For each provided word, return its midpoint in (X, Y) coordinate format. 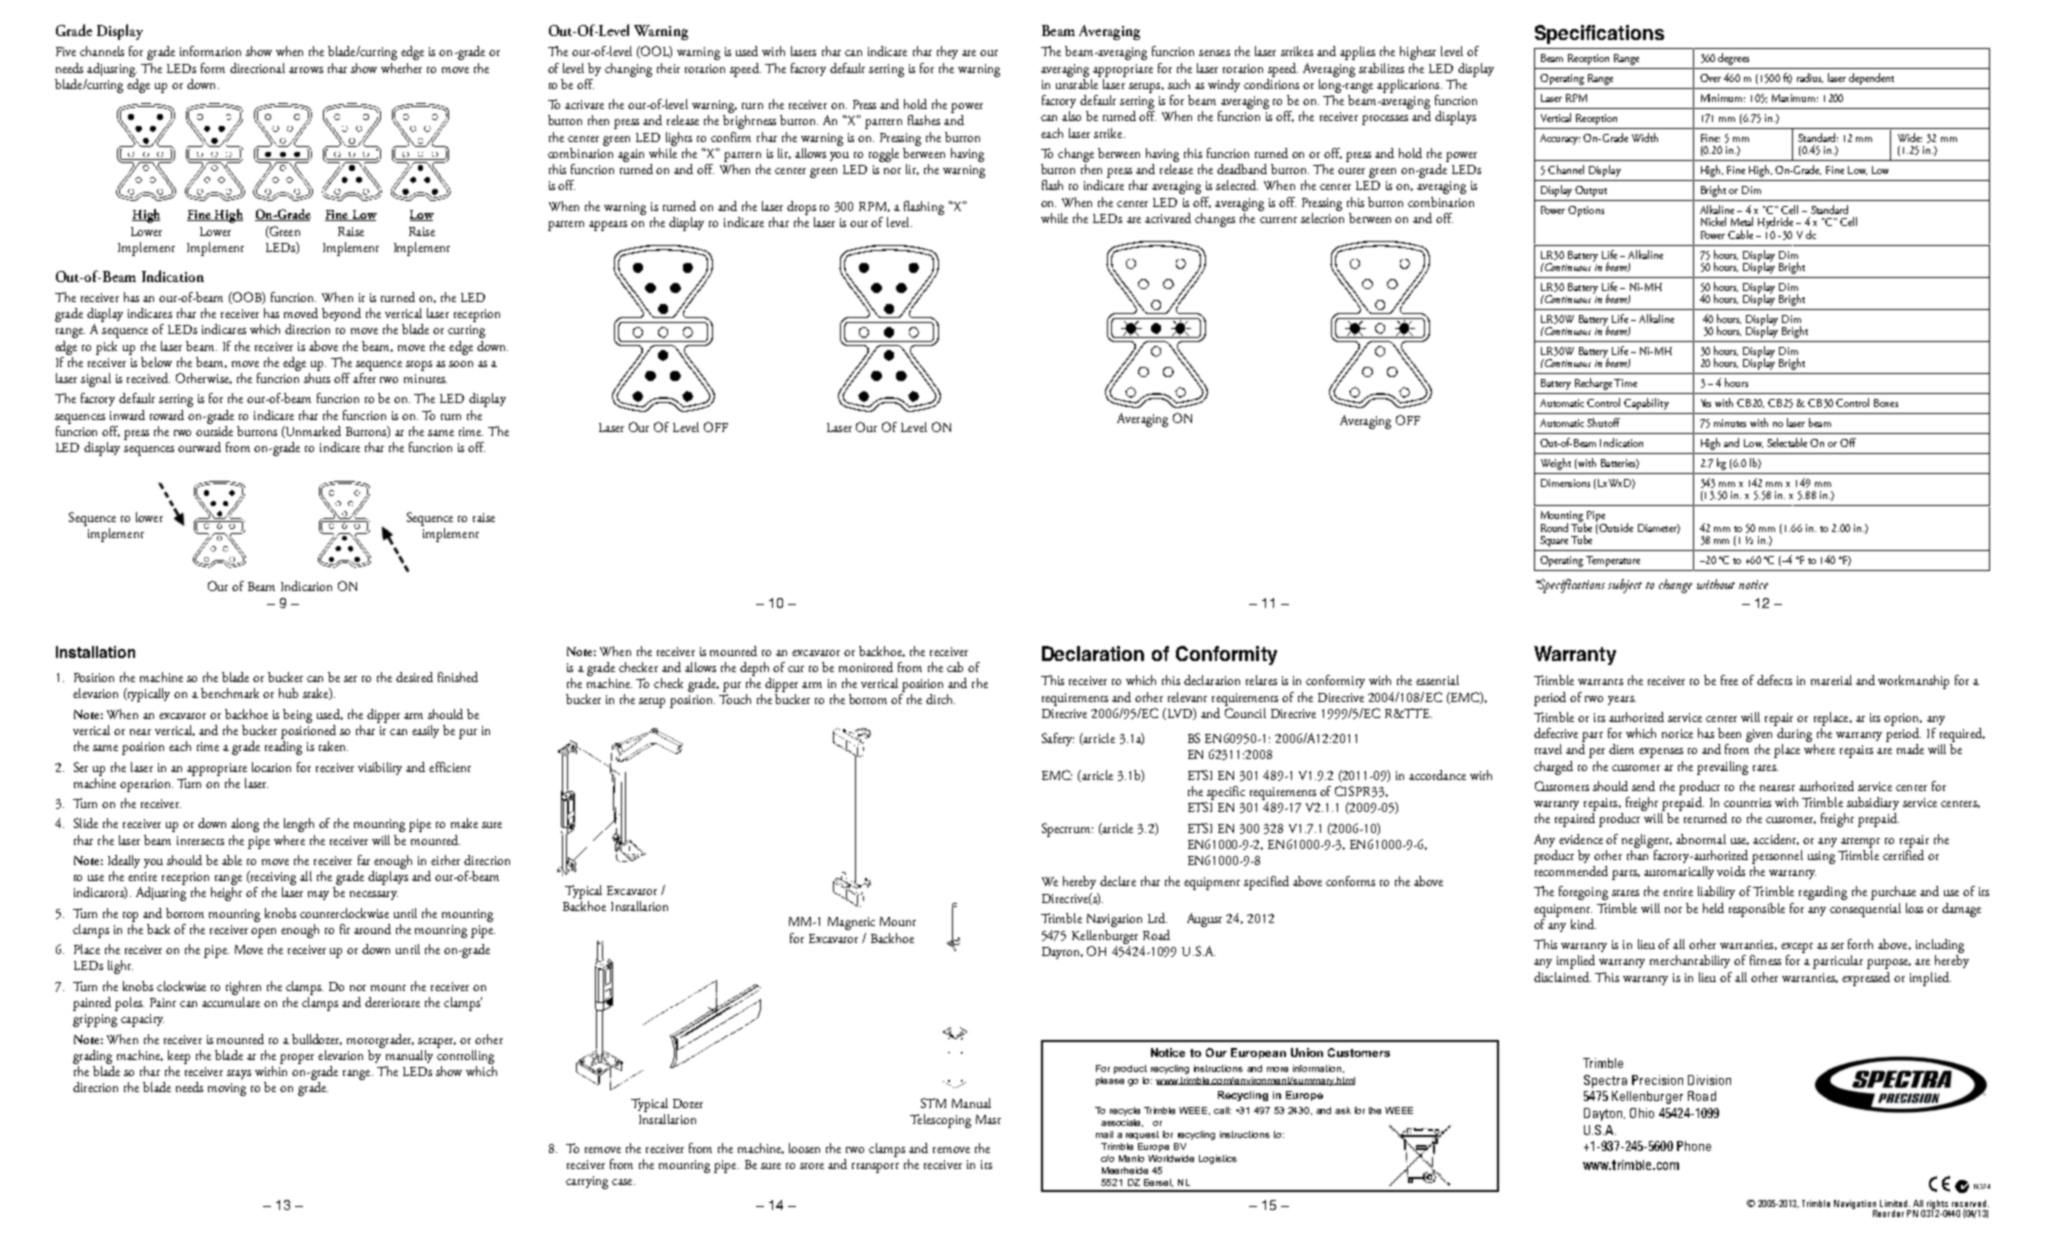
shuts (317, 378)
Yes (1706, 403)
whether (401, 68)
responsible (1757, 910)
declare (1118, 881)
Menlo (1131, 1158)
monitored (866, 667)
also (1071, 116)
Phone (1694, 1146)
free (1729, 680)
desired (414, 677)
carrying (587, 1182)
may (318, 895)
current (1278, 220)
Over (1710, 78)
